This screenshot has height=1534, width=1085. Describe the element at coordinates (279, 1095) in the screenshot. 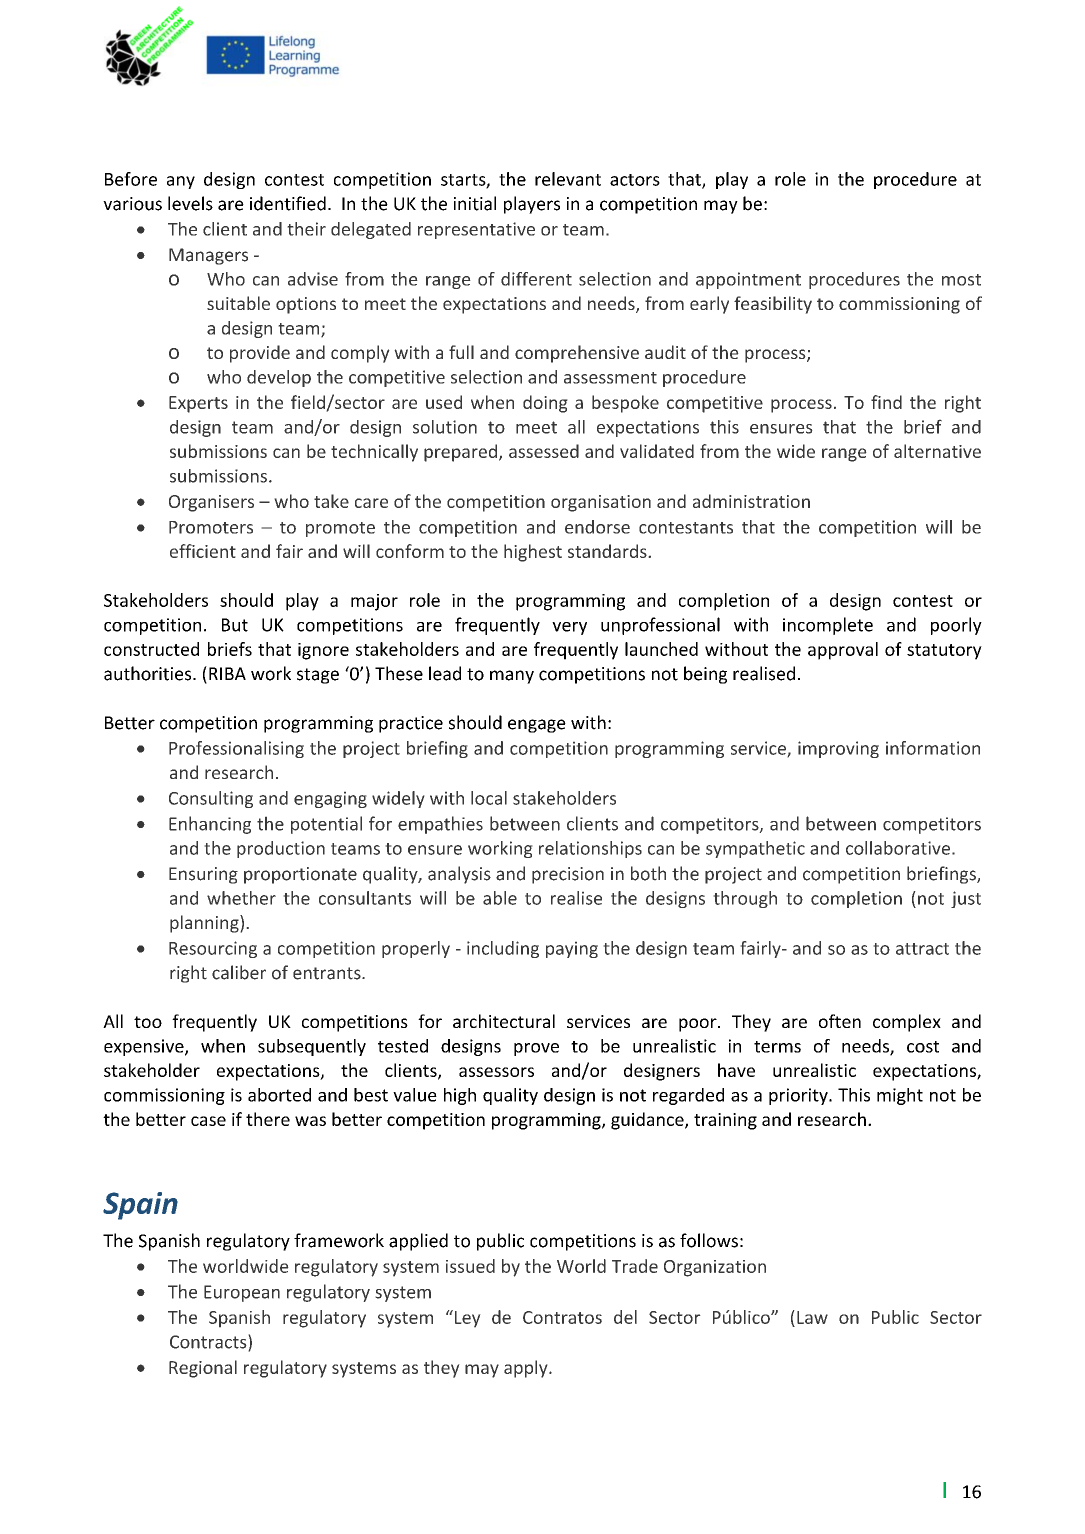

I see `aborted` at that location.
